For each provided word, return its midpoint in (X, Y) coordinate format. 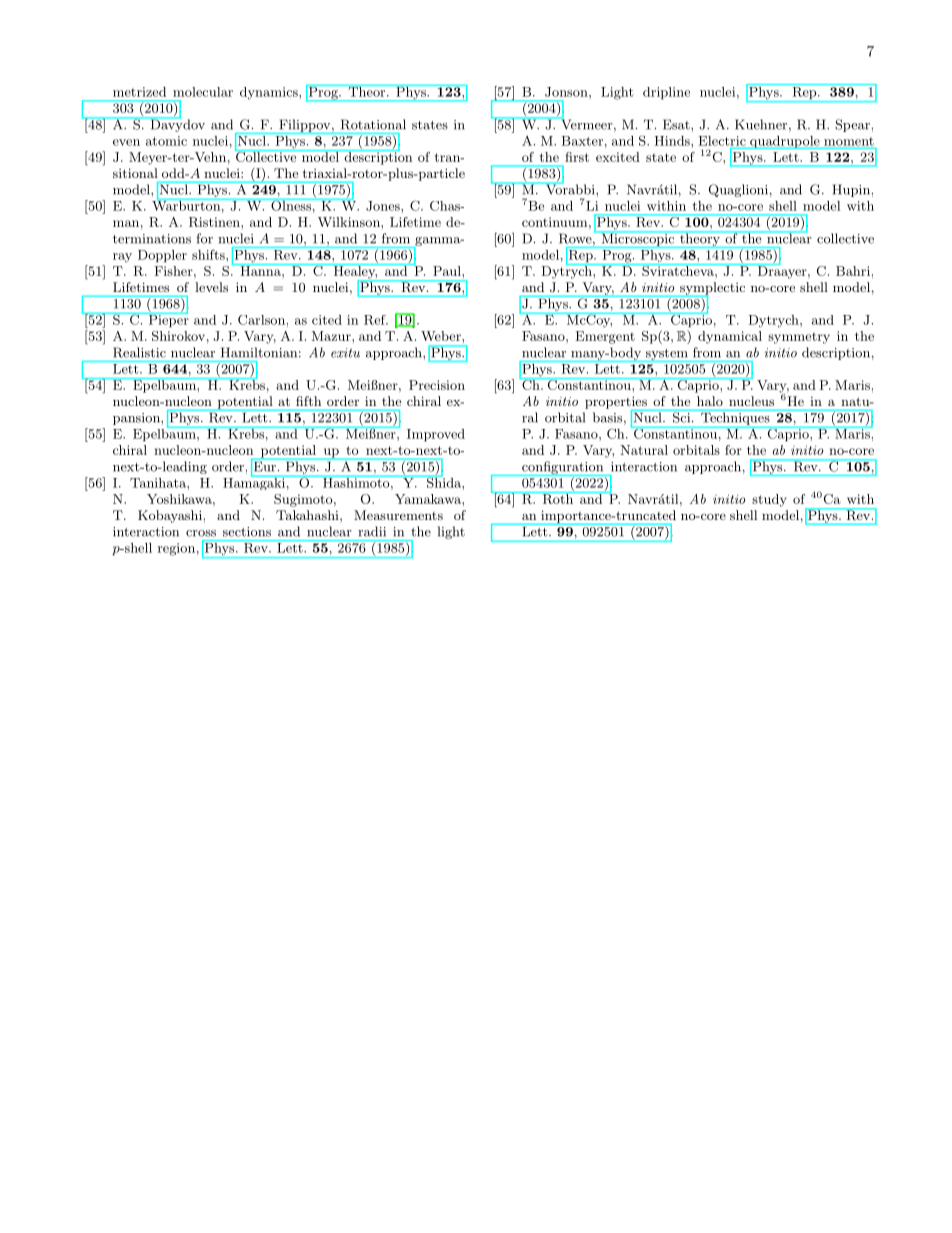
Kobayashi (170, 516)
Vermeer (587, 124)
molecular (203, 92)
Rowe (576, 239)
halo (710, 401)
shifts (209, 254)
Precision (437, 385)
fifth (308, 401)
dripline (666, 93)
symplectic (711, 289)
